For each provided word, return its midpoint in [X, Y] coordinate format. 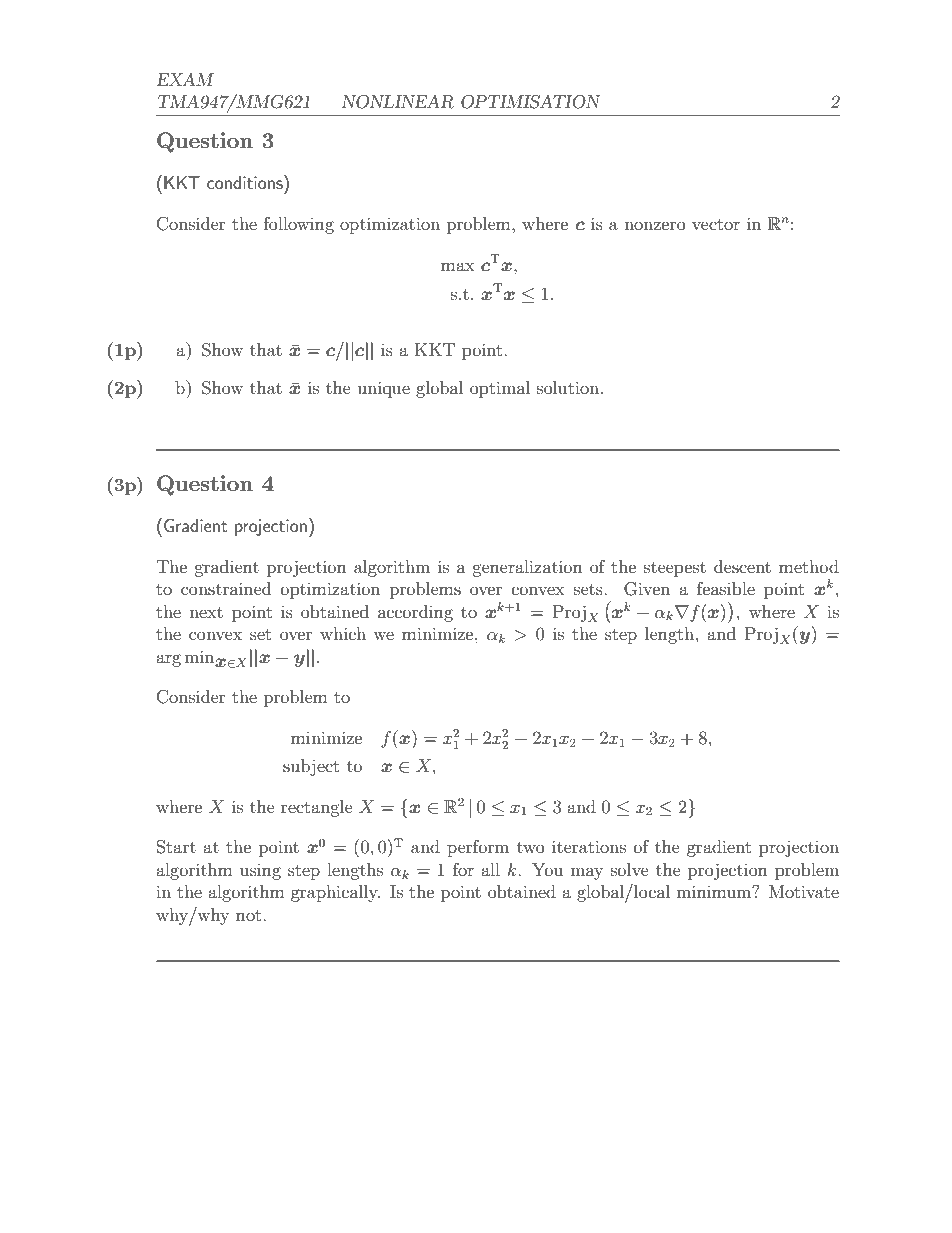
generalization [527, 568]
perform [478, 848]
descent [742, 566]
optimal [500, 389]
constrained [226, 588]
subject [311, 767]
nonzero [655, 225]
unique [383, 389]
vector [716, 224]
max [458, 266]
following [299, 225]
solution [568, 387]
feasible [726, 588]
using [260, 872]
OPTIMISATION [530, 102]
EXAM [185, 79]
